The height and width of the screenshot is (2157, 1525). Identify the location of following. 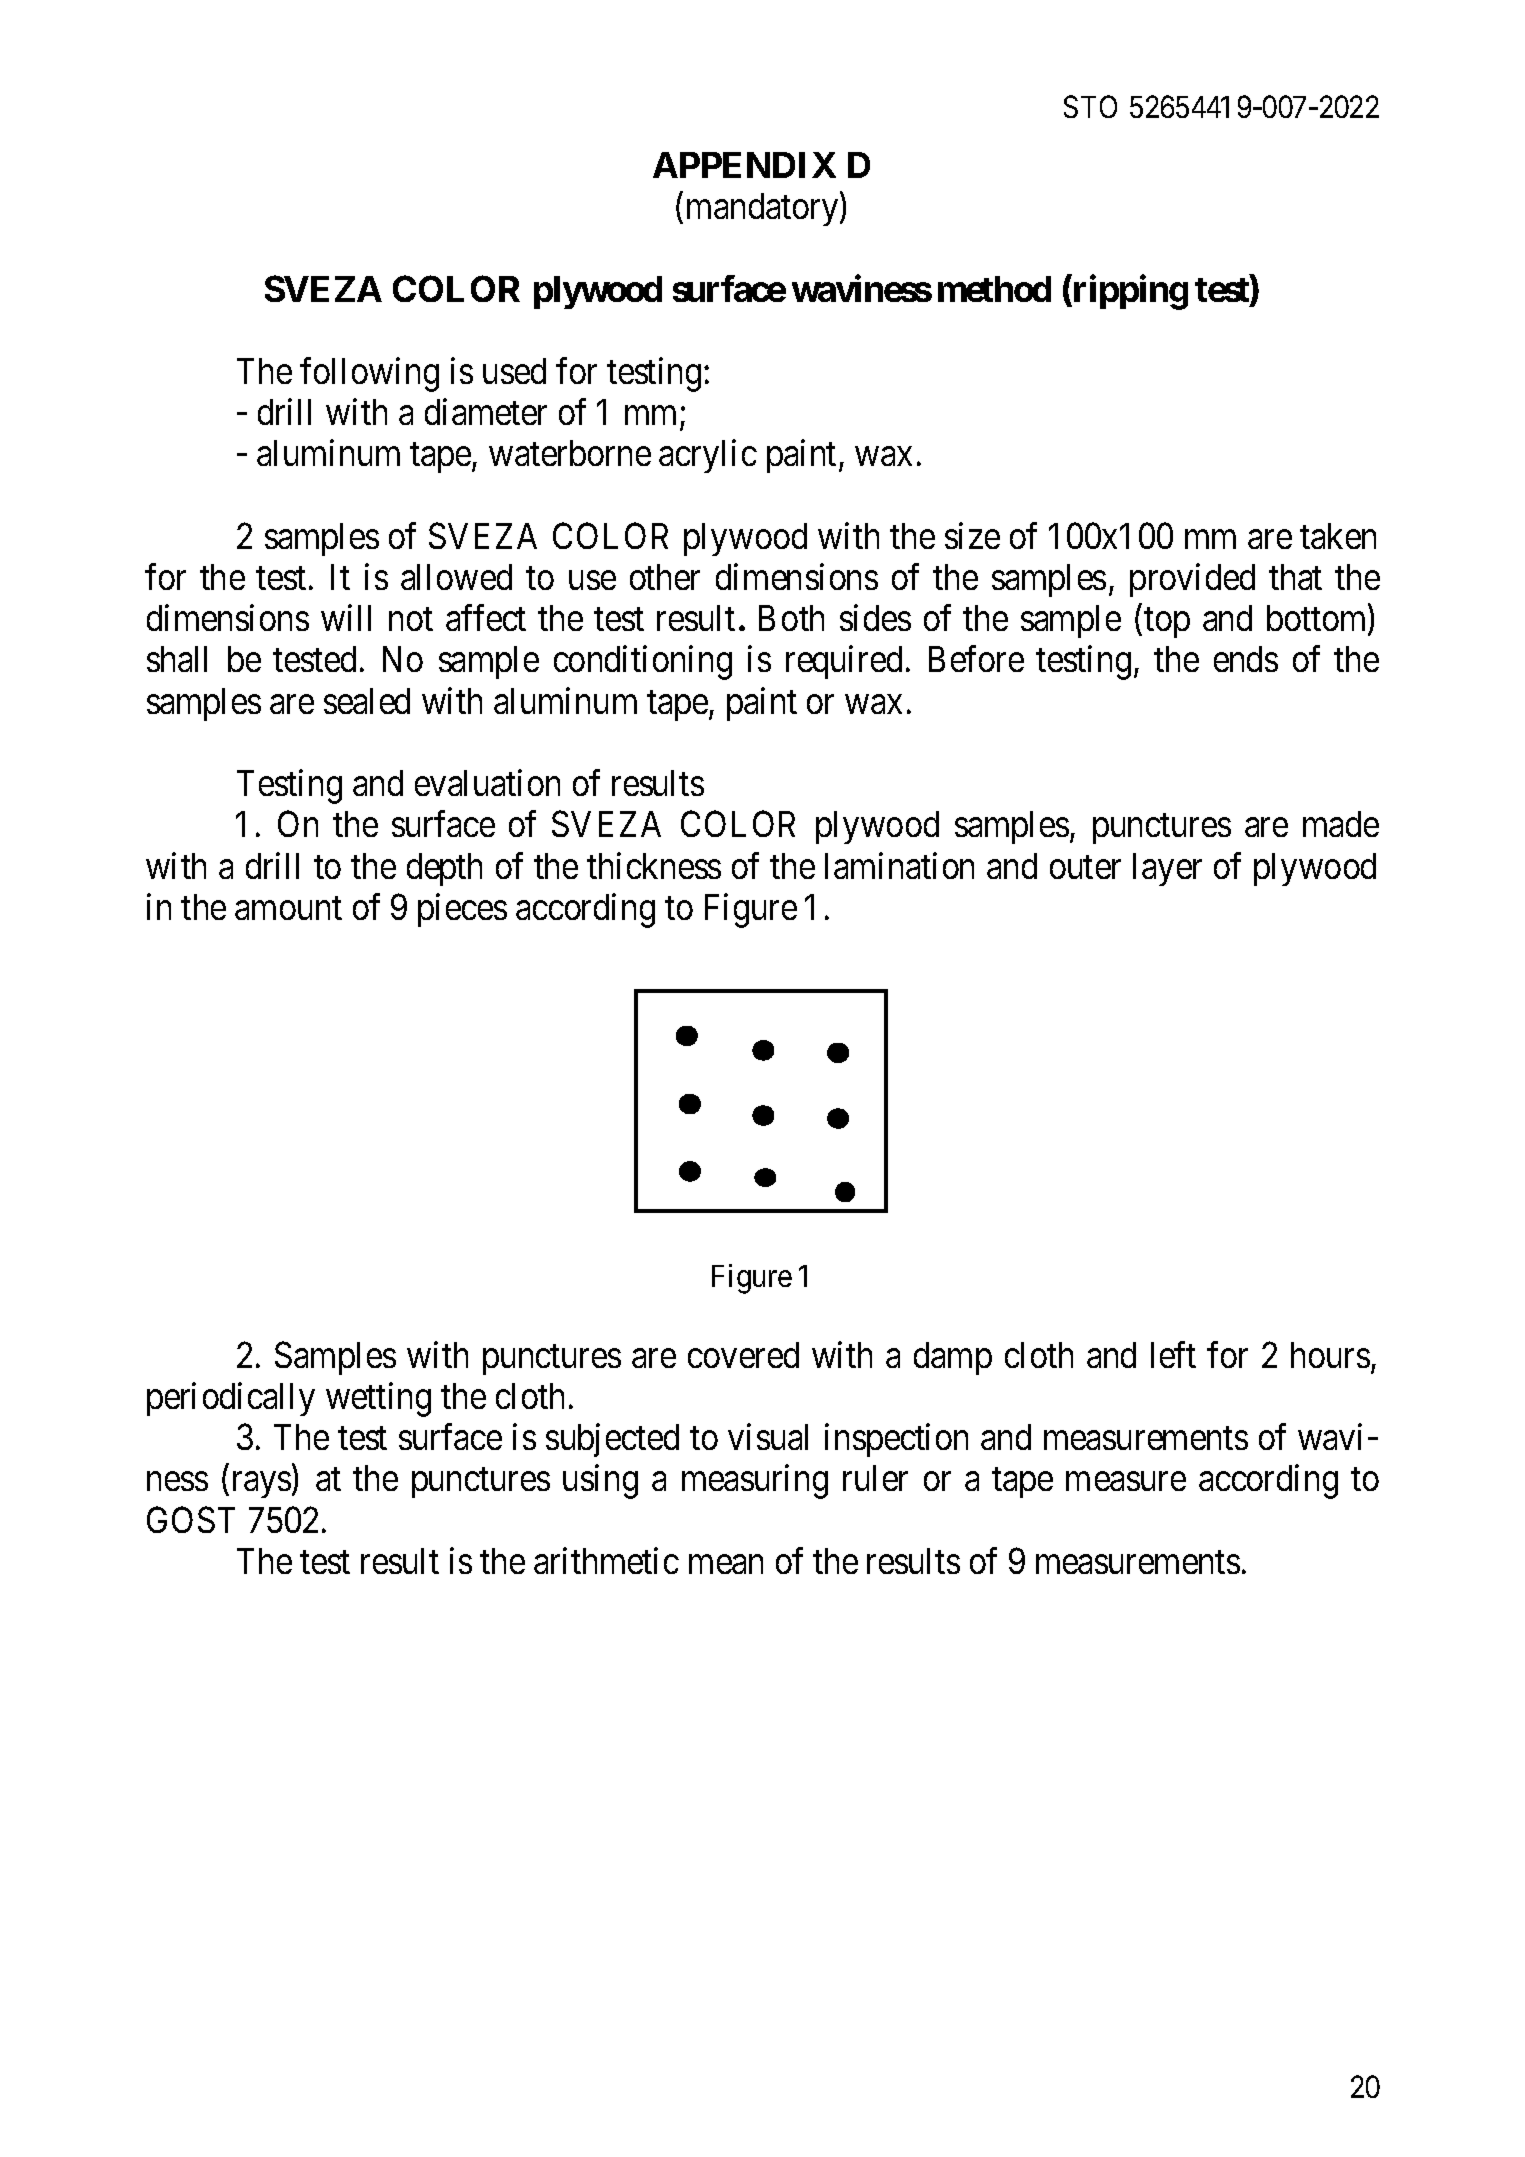
(369, 374).
